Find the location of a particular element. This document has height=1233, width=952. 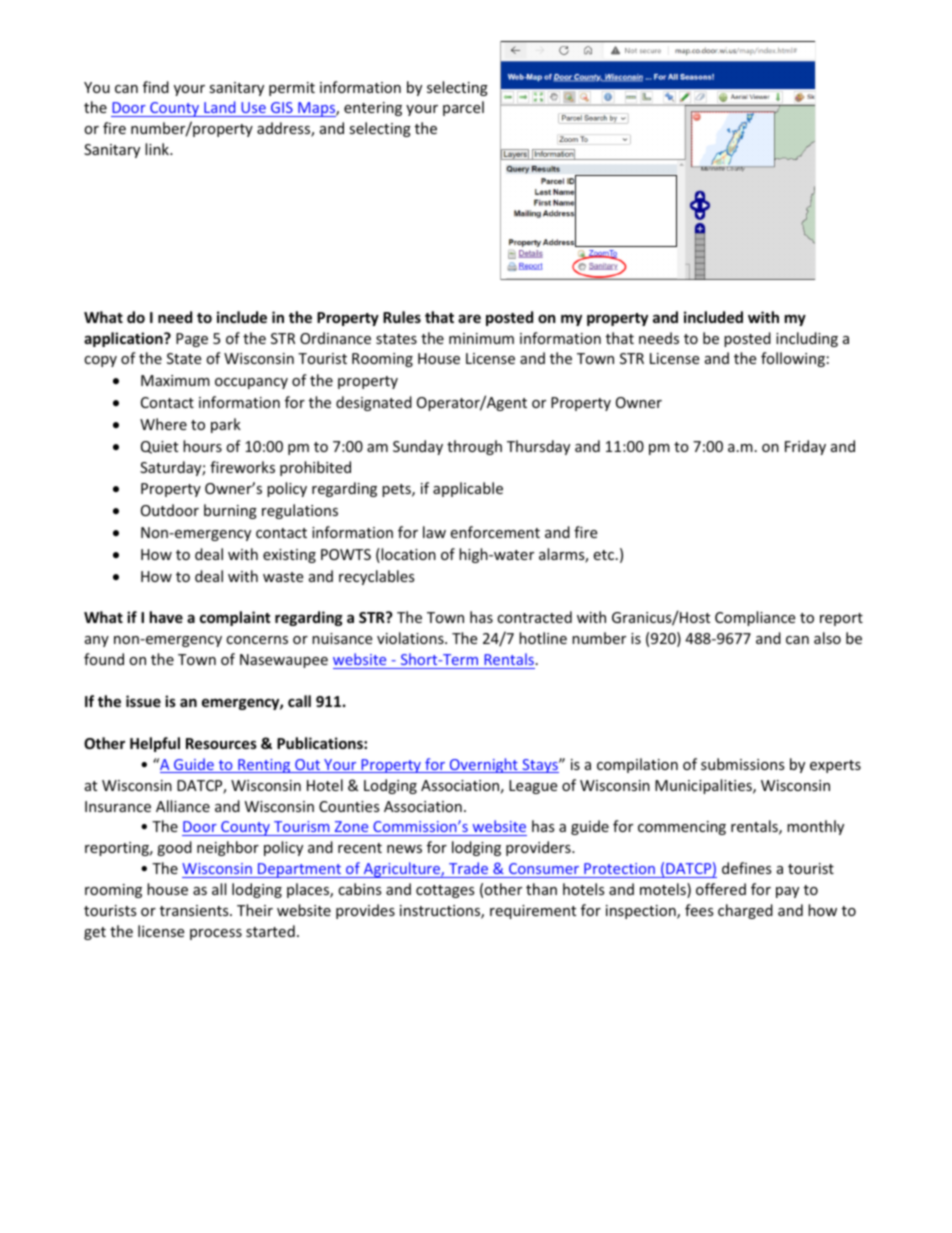

entering is located at coordinates (373, 109).
